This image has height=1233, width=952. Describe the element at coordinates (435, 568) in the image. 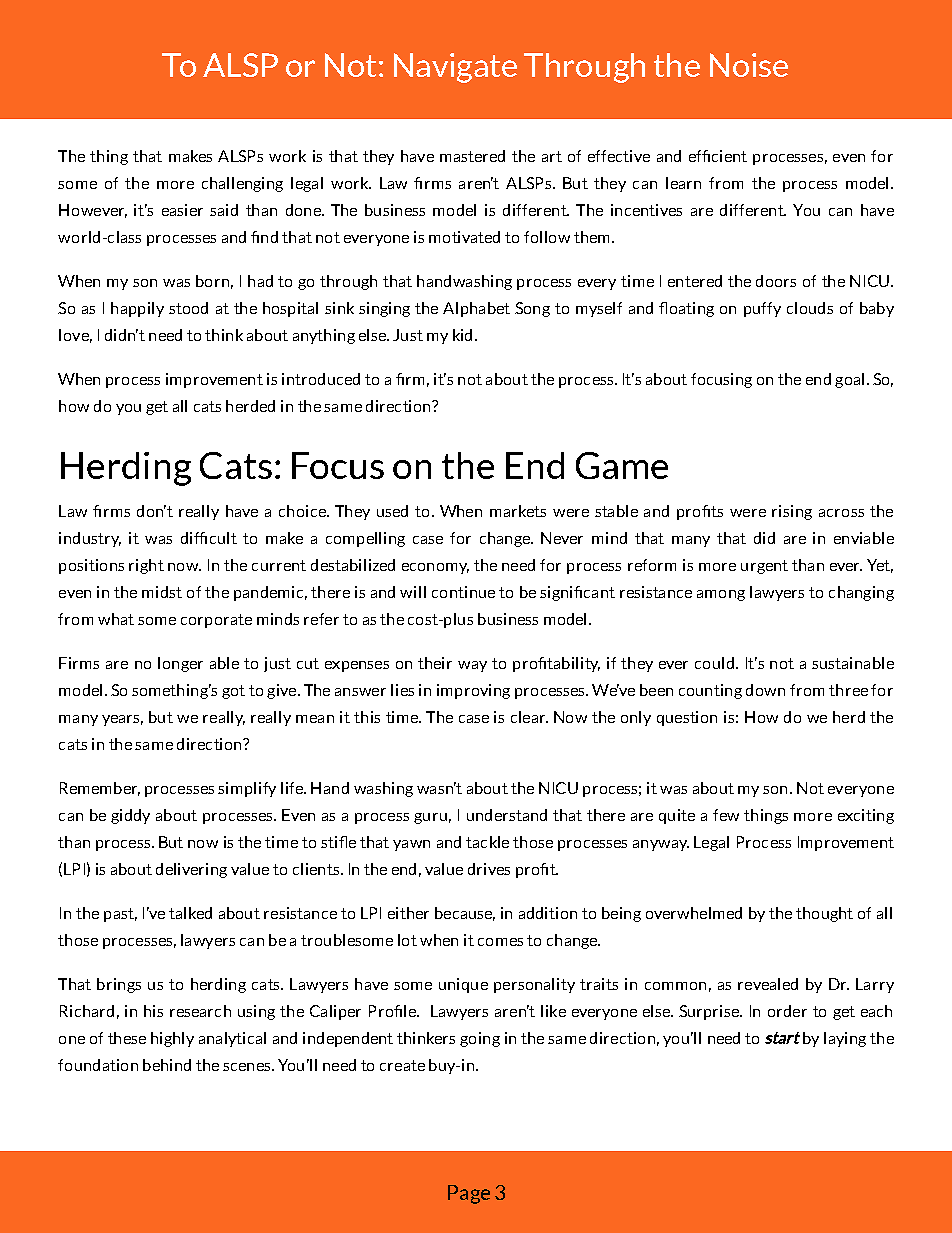

I see `economy` at that location.
